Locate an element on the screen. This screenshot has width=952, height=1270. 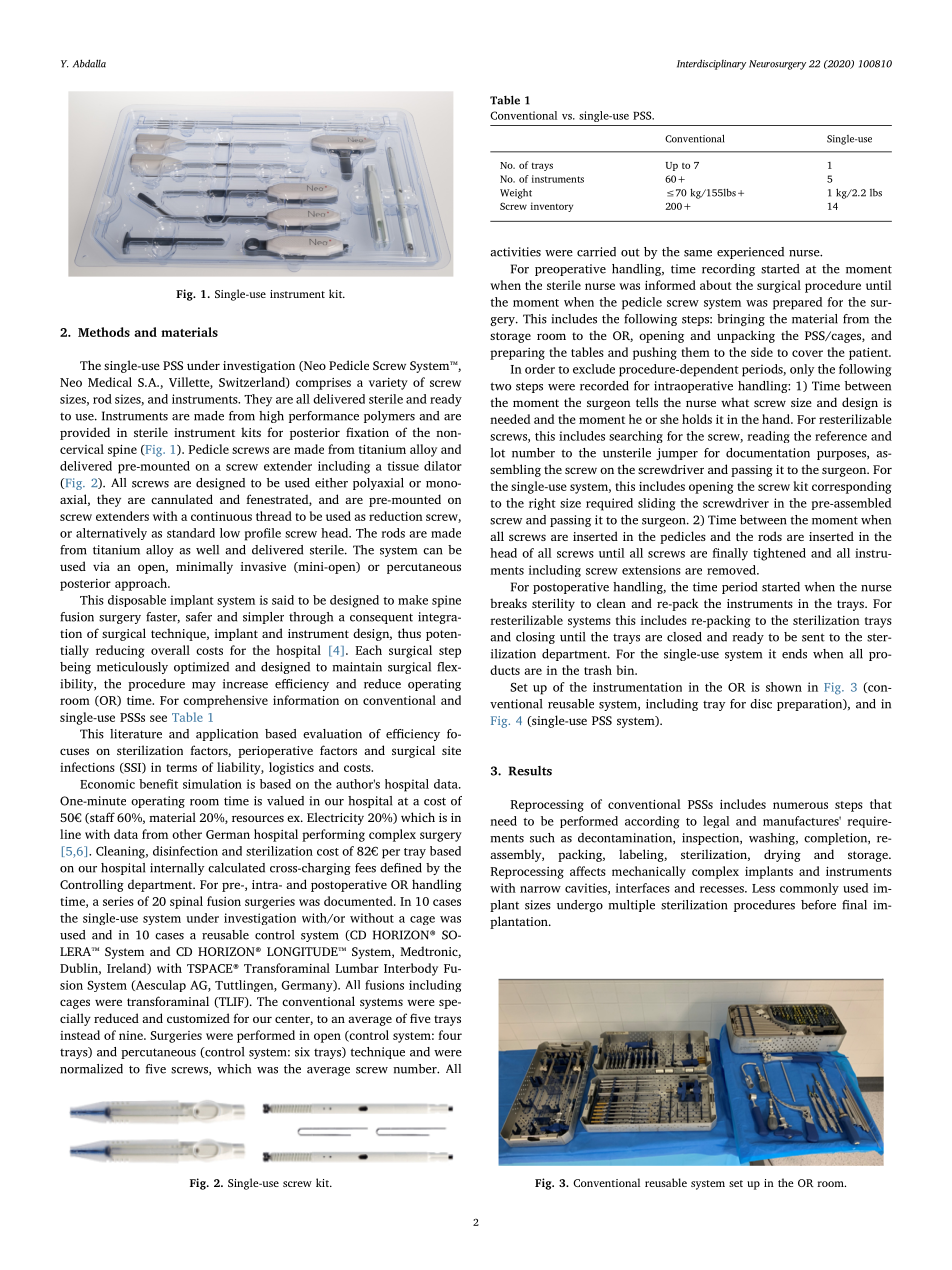
overall is located at coordinates (170, 650).
